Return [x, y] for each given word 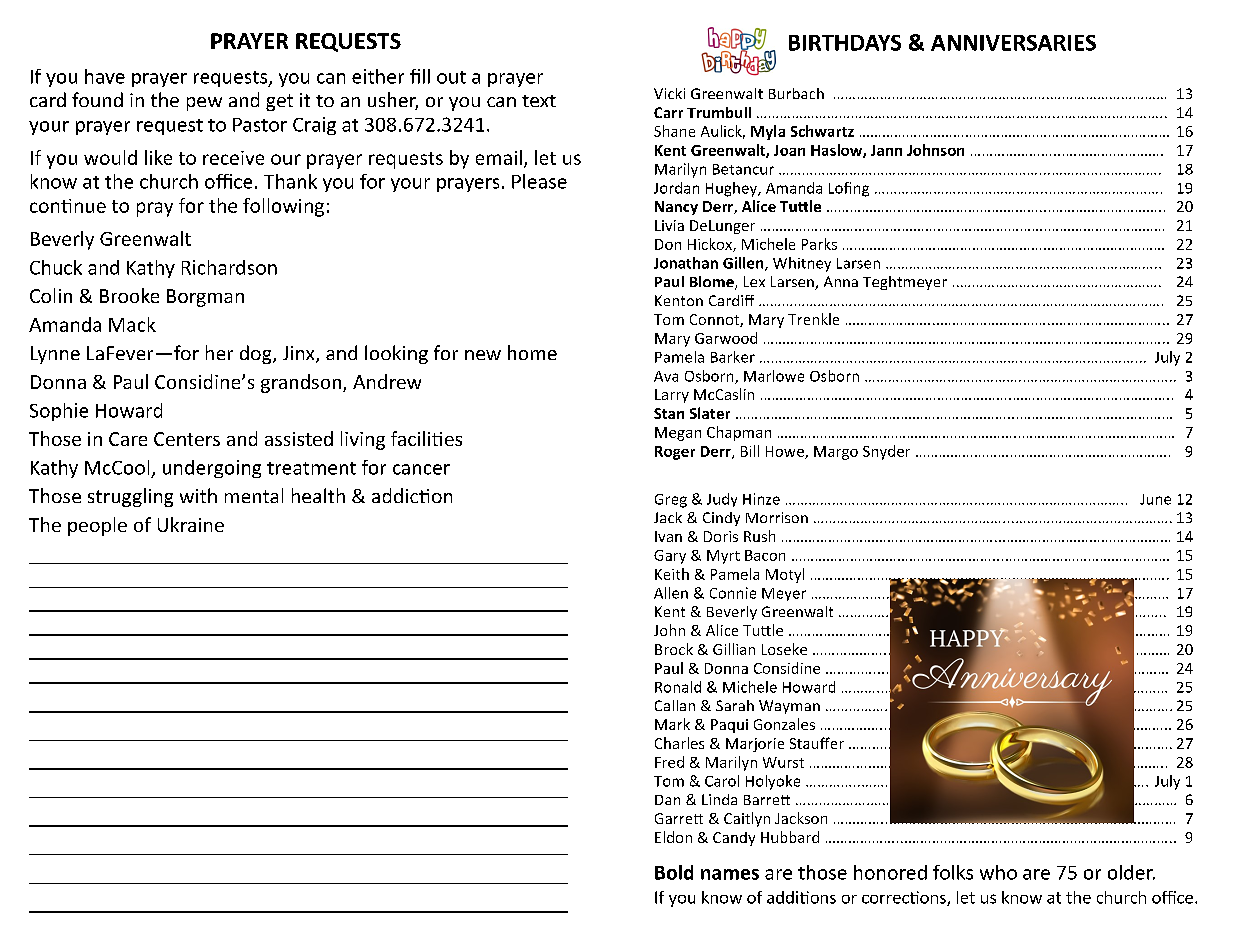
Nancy [676, 208]
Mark [672, 724]
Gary [670, 557]
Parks [819, 244]
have [105, 76]
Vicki [669, 93]
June [1155, 499]
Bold [674, 872]
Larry [672, 396]
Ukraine [191, 524]
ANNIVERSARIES [1013, 43]
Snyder [886, 452]
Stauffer [817, 743]
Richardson [229, 267]
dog [257, 354]
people [97, 526]
